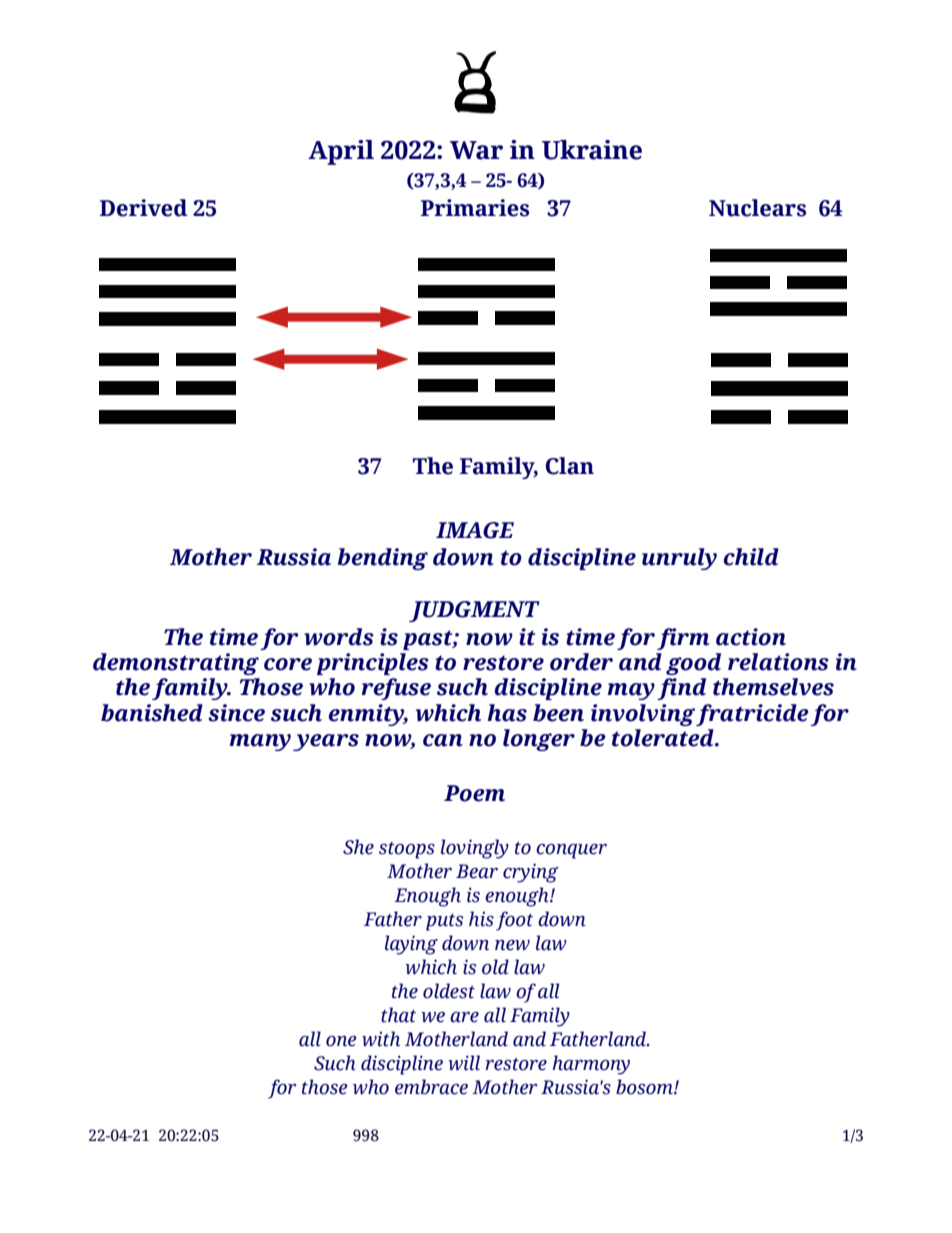  What do you see at coordinates (645, 1087) in the document?
I see `bosom` at bounding box center [645, 1087].
